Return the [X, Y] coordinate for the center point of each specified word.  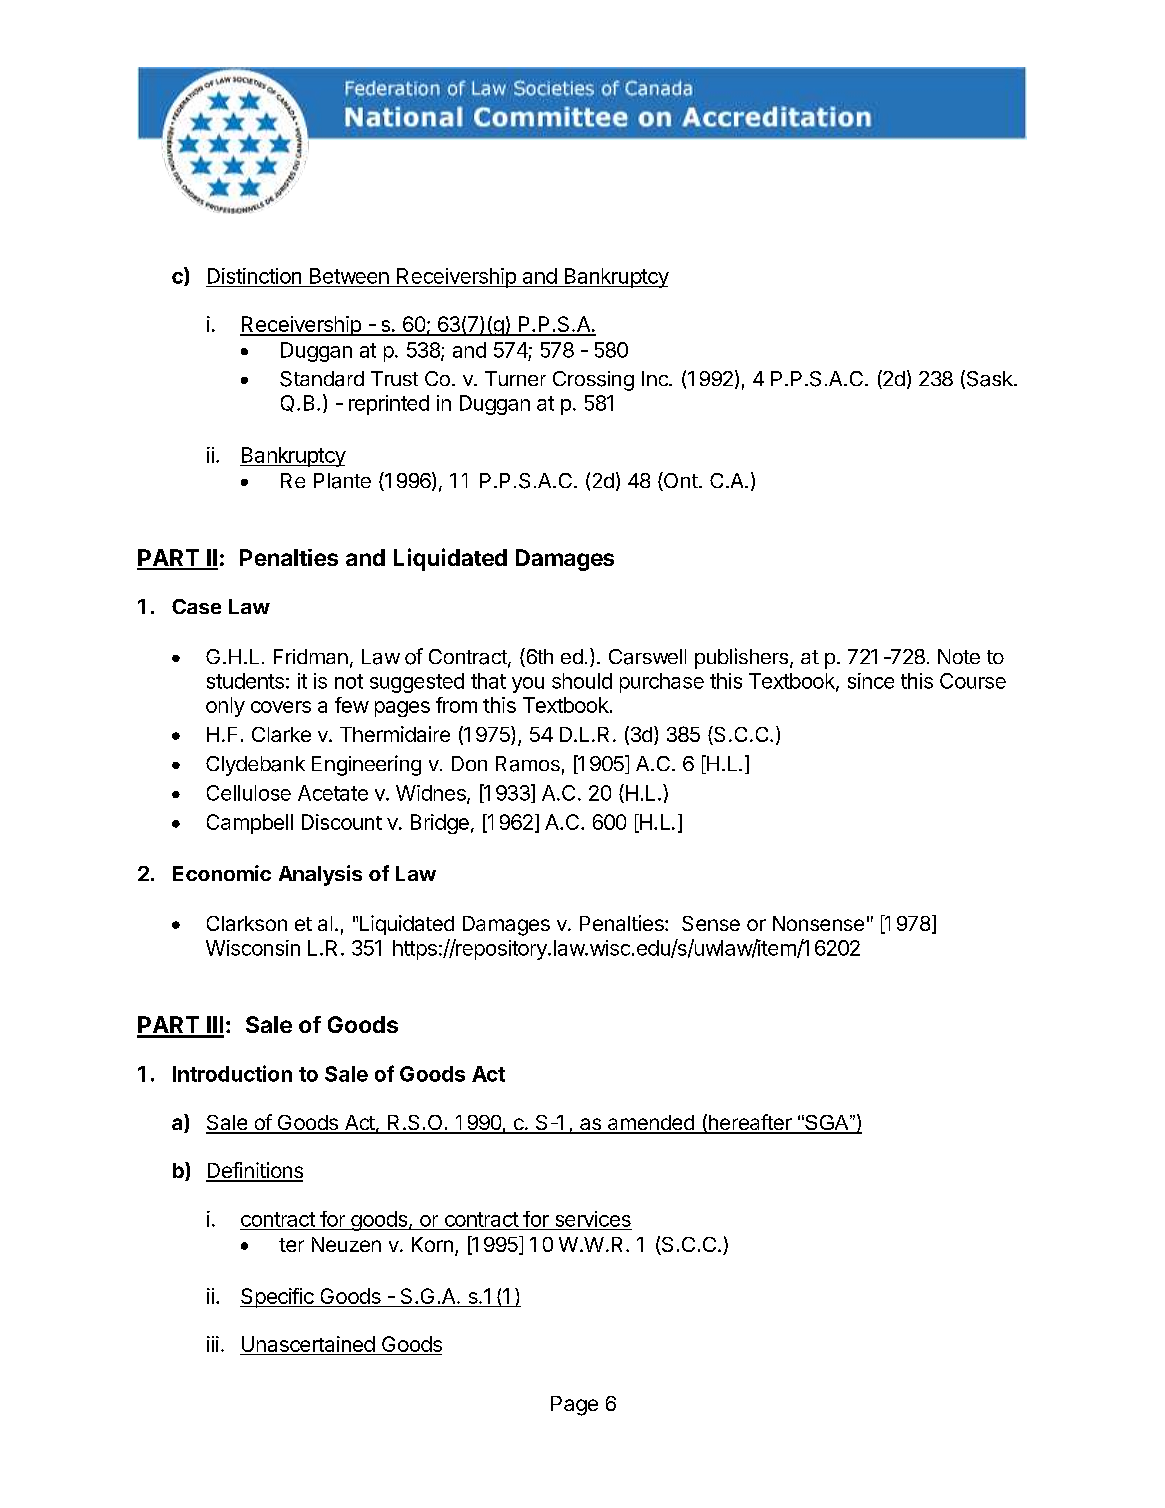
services [593, 1219]
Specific [278, 1298]
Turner [515, 378]
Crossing [593, 381]
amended [651, 1124]
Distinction [254, 276]
